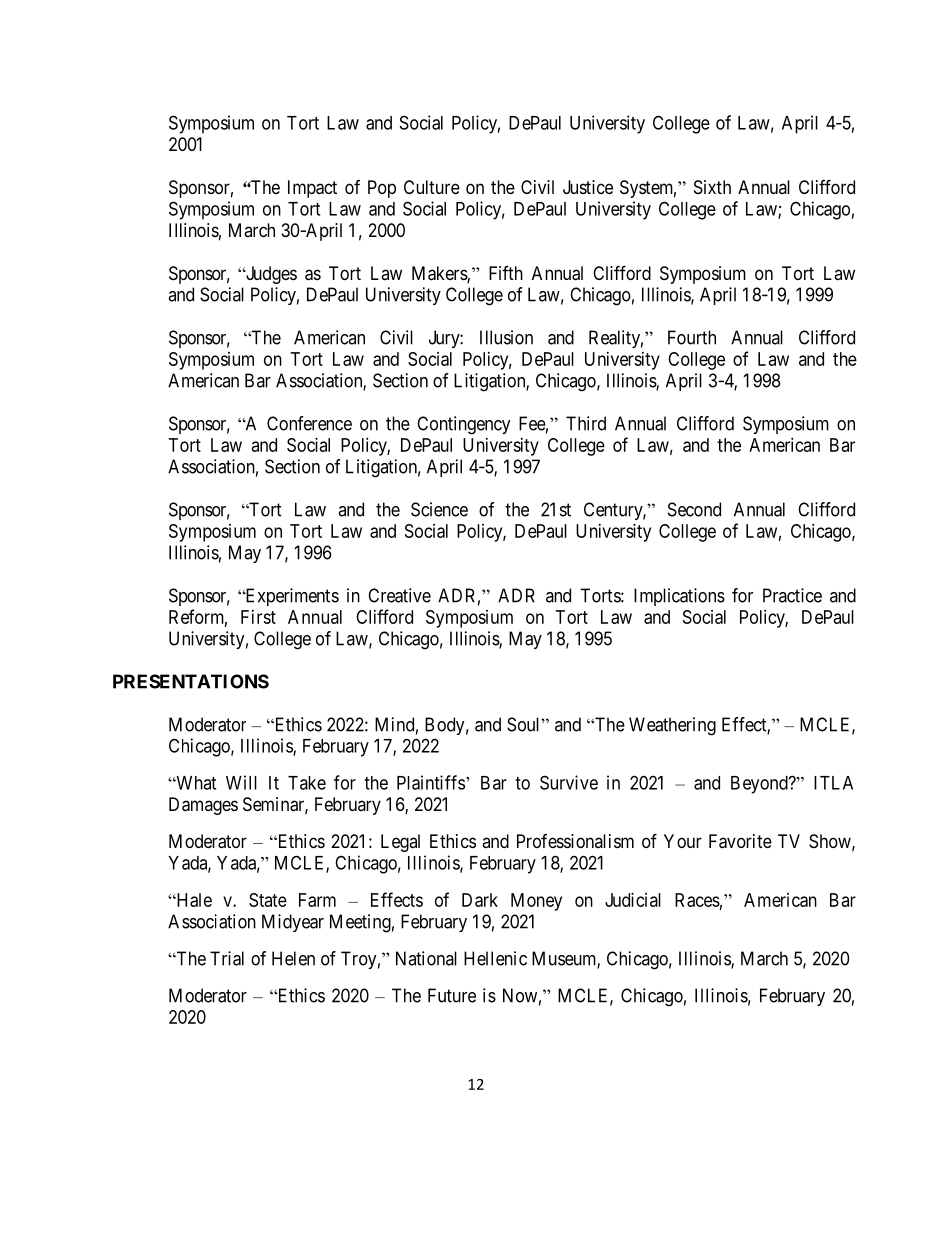  Describe the element at coordinates (293, 958) in the screenshot. I see `Helen` at that location.
